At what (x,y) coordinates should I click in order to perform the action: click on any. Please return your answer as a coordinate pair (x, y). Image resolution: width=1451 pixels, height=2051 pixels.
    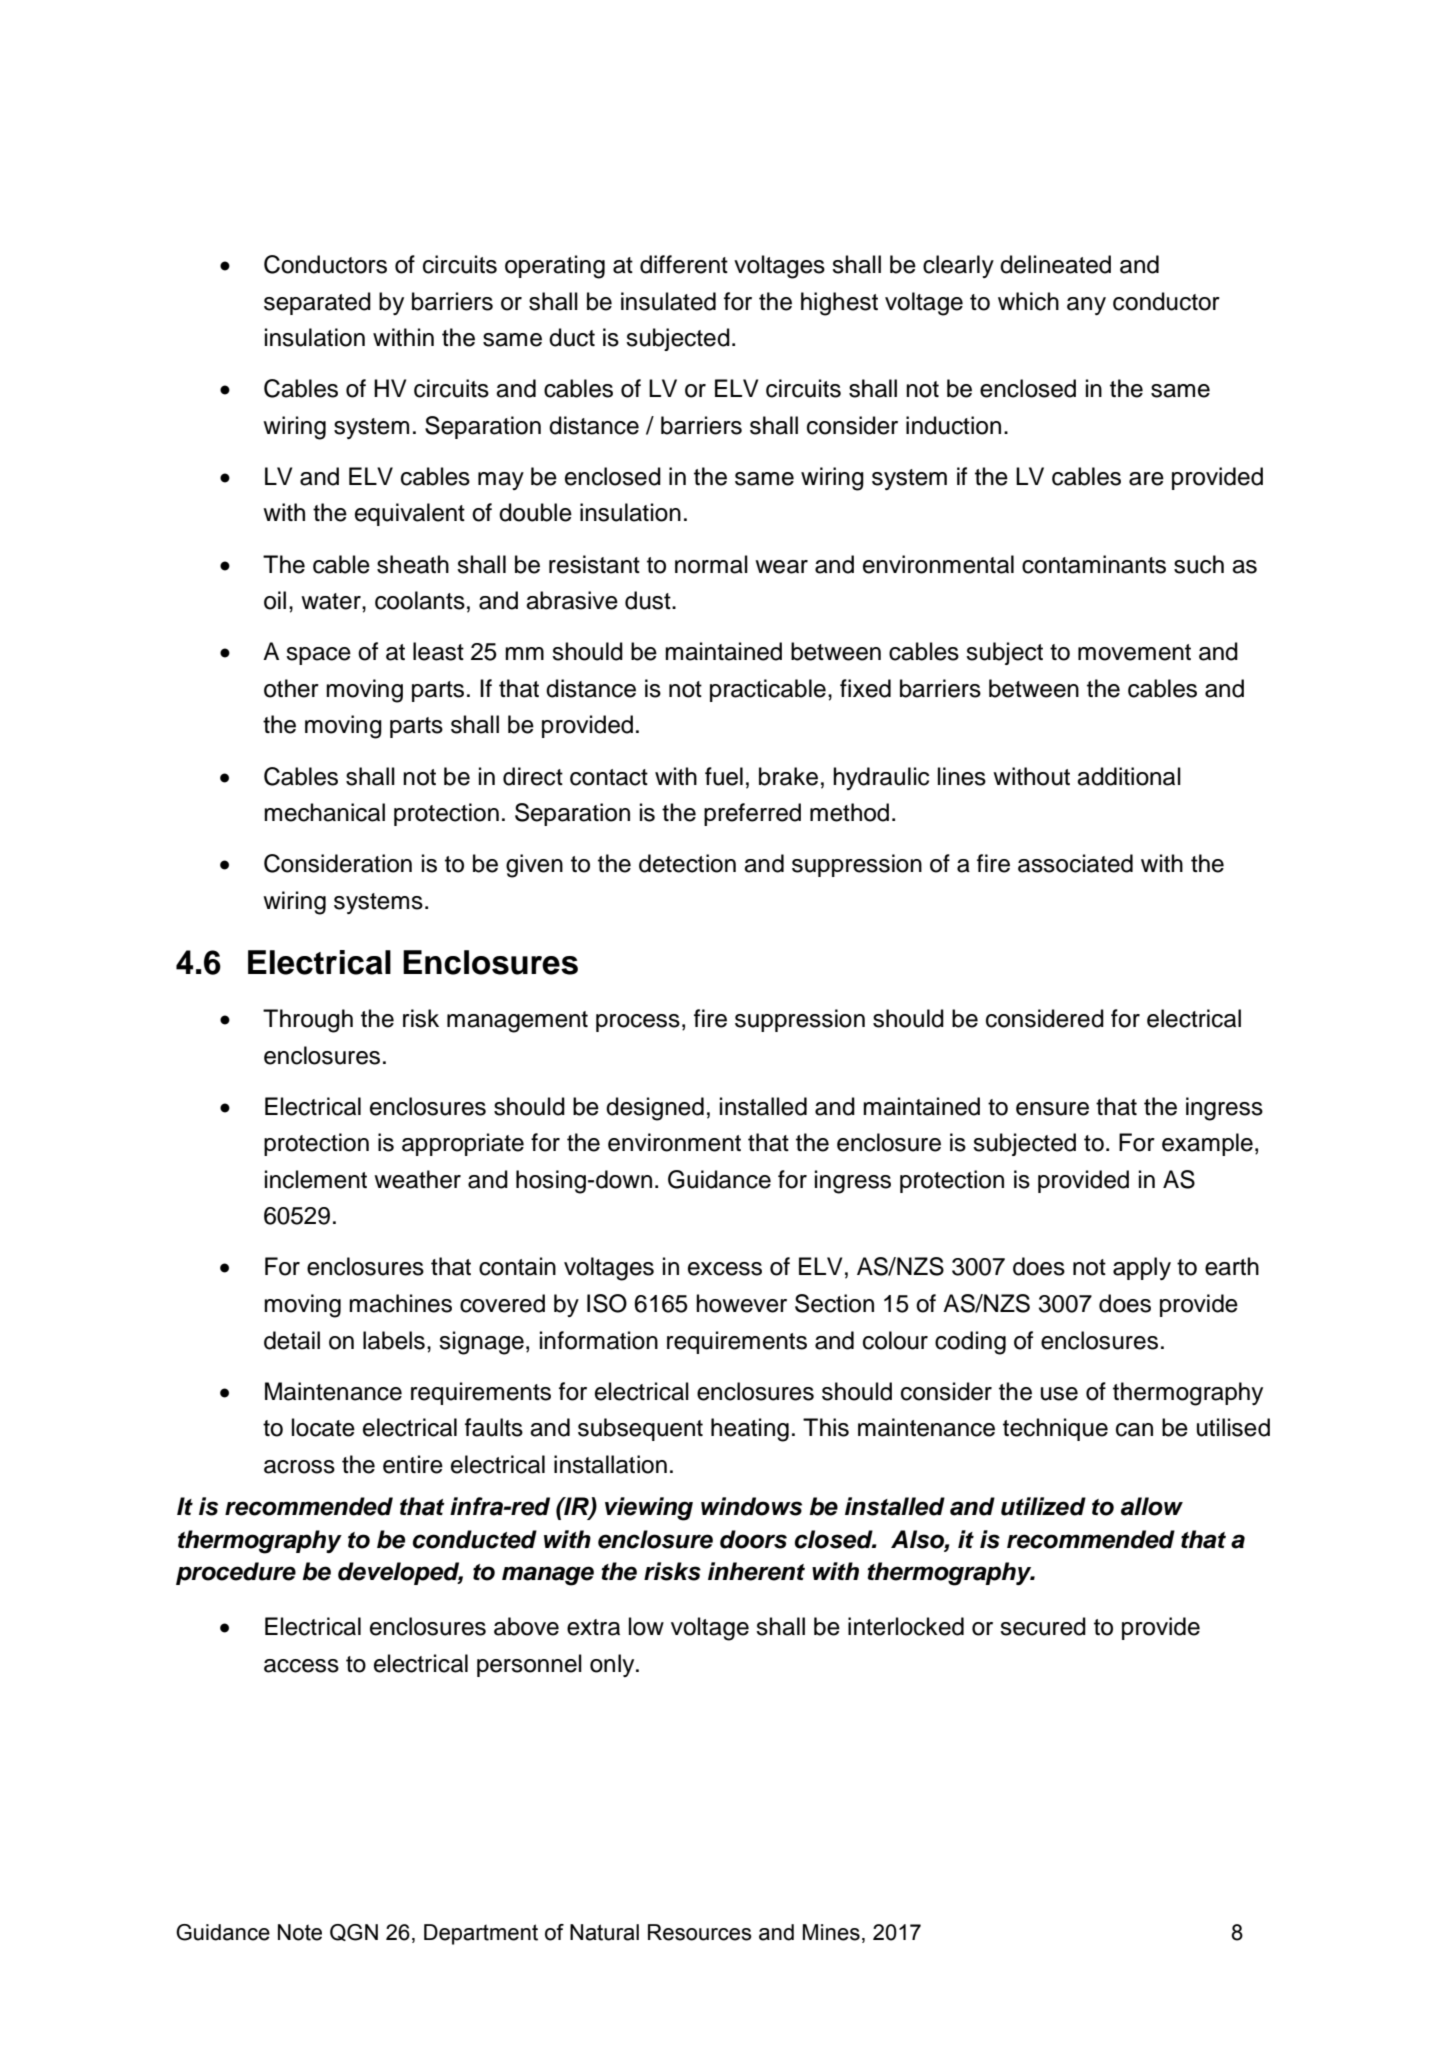
    Looking at the image, I should click on (1086, 306).
